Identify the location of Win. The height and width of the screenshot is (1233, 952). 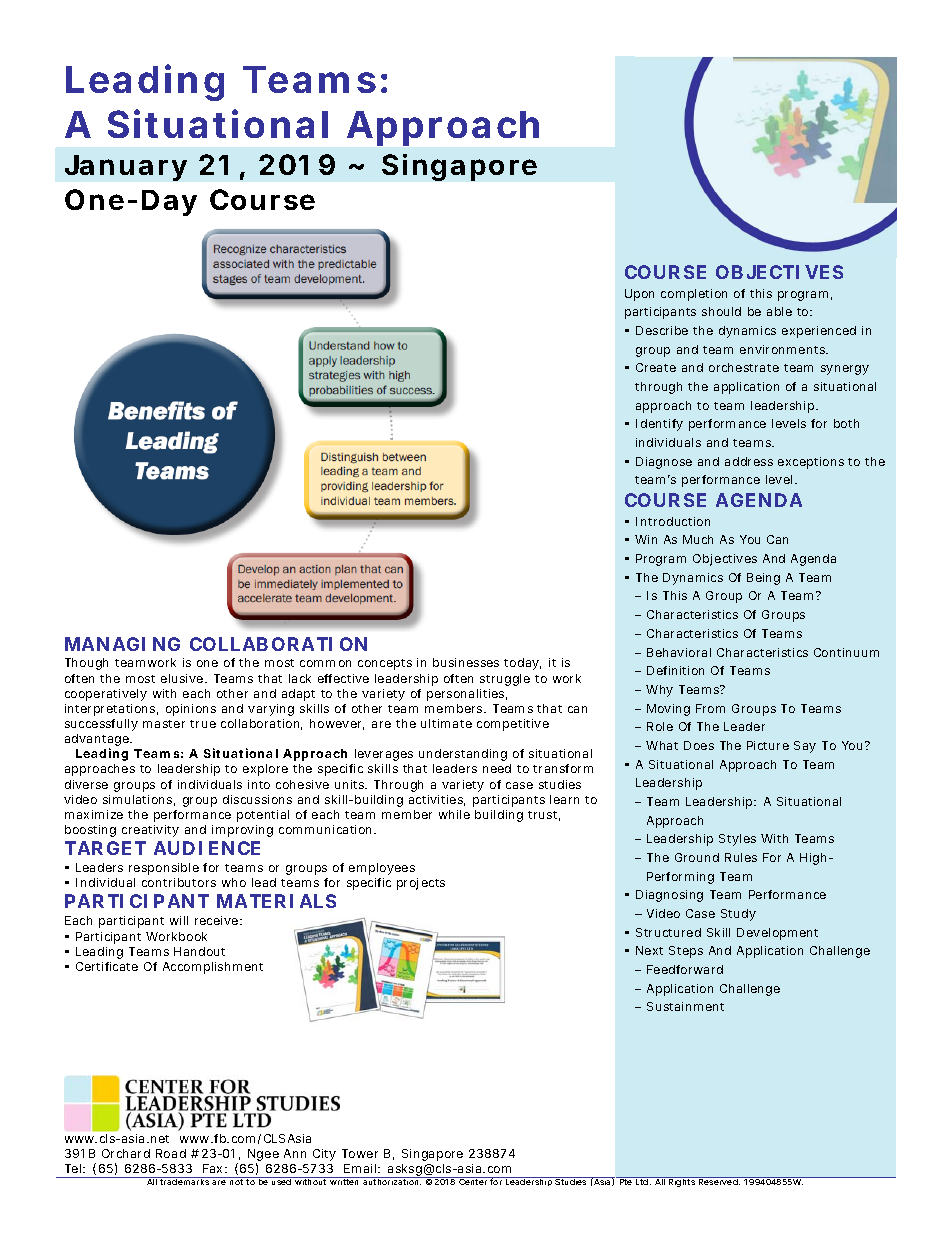
(646, 539).
